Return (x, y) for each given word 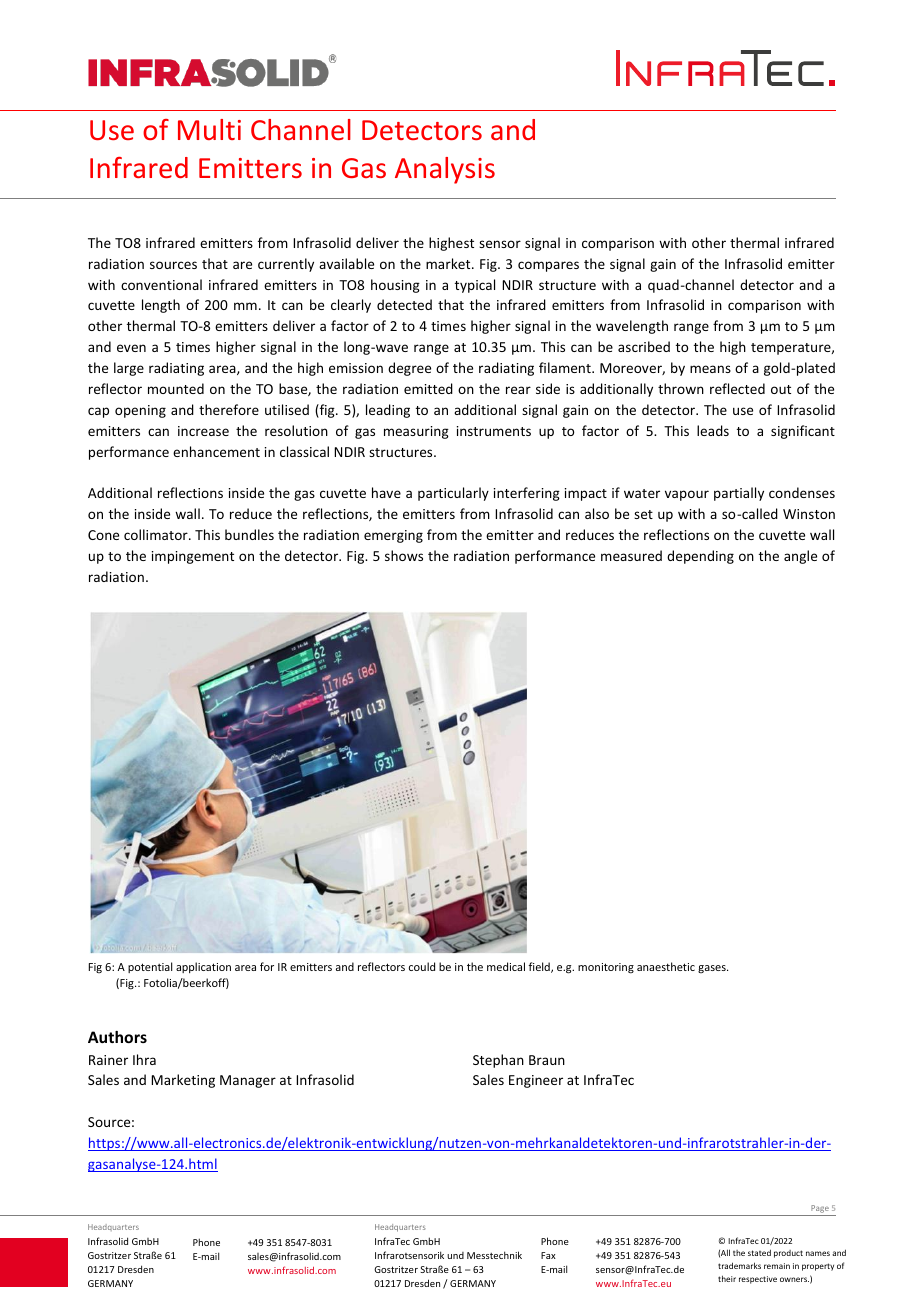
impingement (193, 557)
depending (700, 557)
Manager (248, 1081)
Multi (209, 129)
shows (404, 555)
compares (548, 266)
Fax (548, 1255)
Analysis (445, 170)
